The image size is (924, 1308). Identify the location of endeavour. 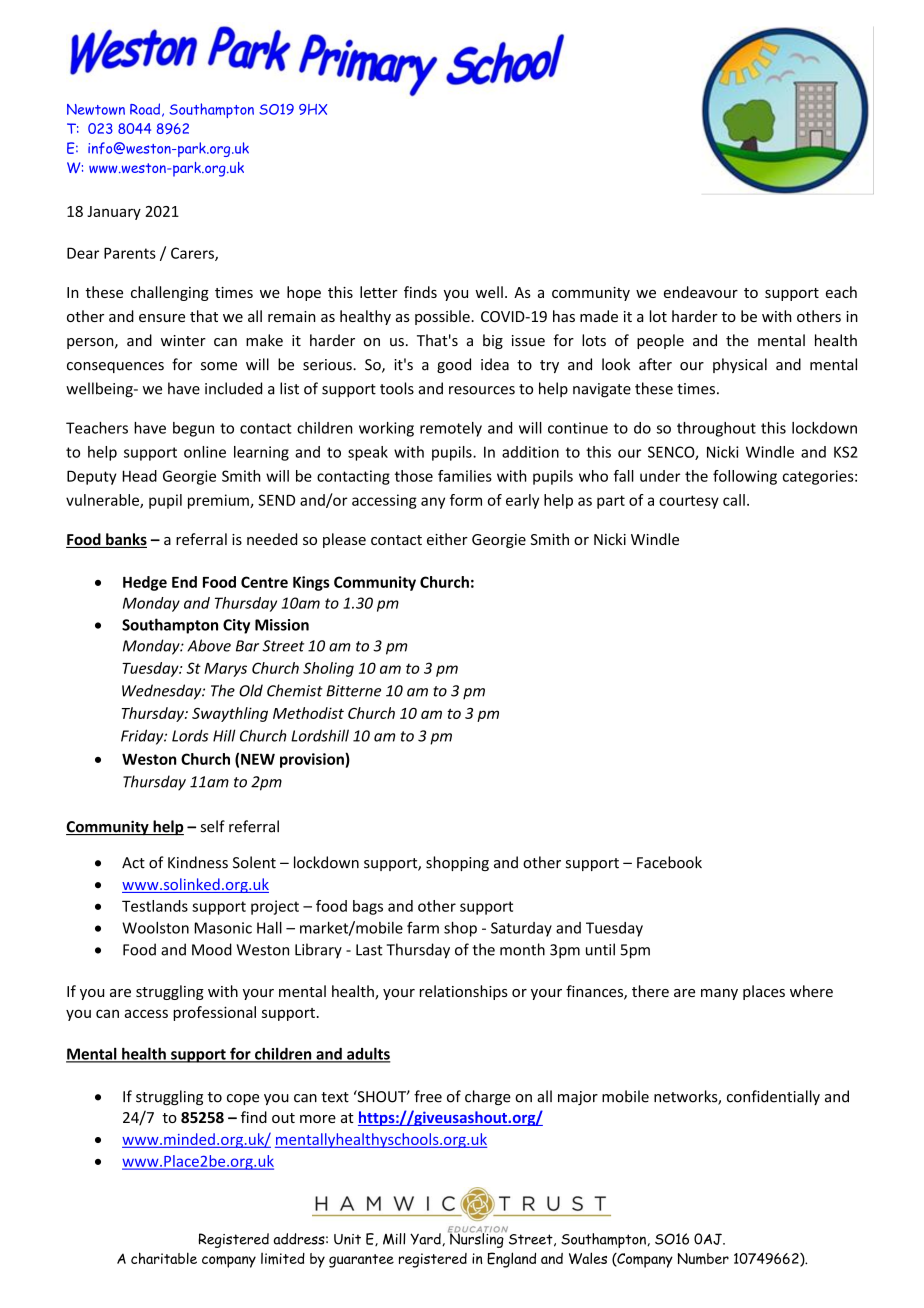
(701, 292).
